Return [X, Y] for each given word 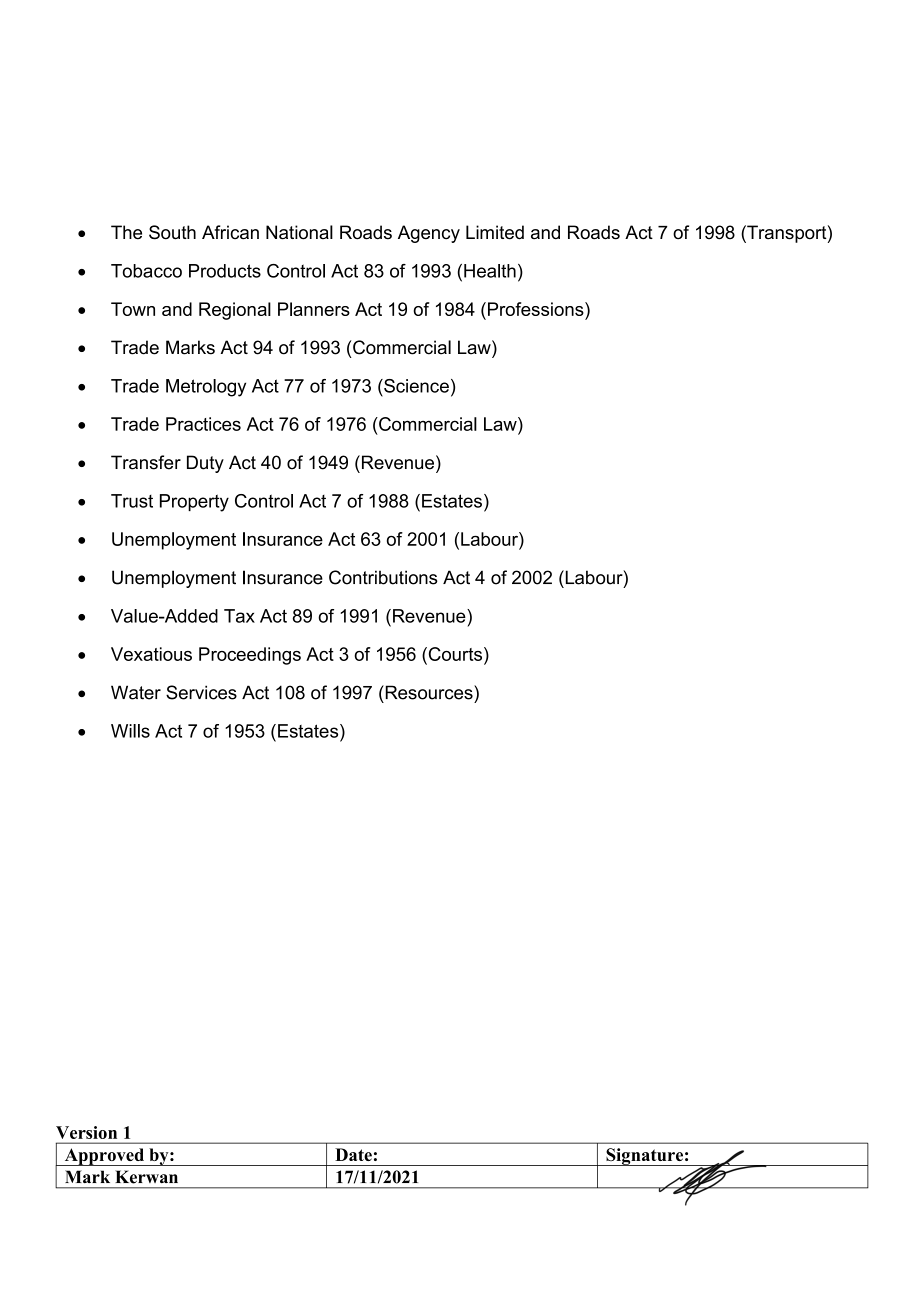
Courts [455, 654]
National [299, 232]
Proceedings [250, 656]
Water [136, 692]
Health [490, 271]
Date [353, 1154]
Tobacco [146, 271]
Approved [104, 1157]
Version [86, 1132]
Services [201, 692]
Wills [130, 731]
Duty [205, 464]
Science [415, 386]
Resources [429, 692]
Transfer [146, 462]
